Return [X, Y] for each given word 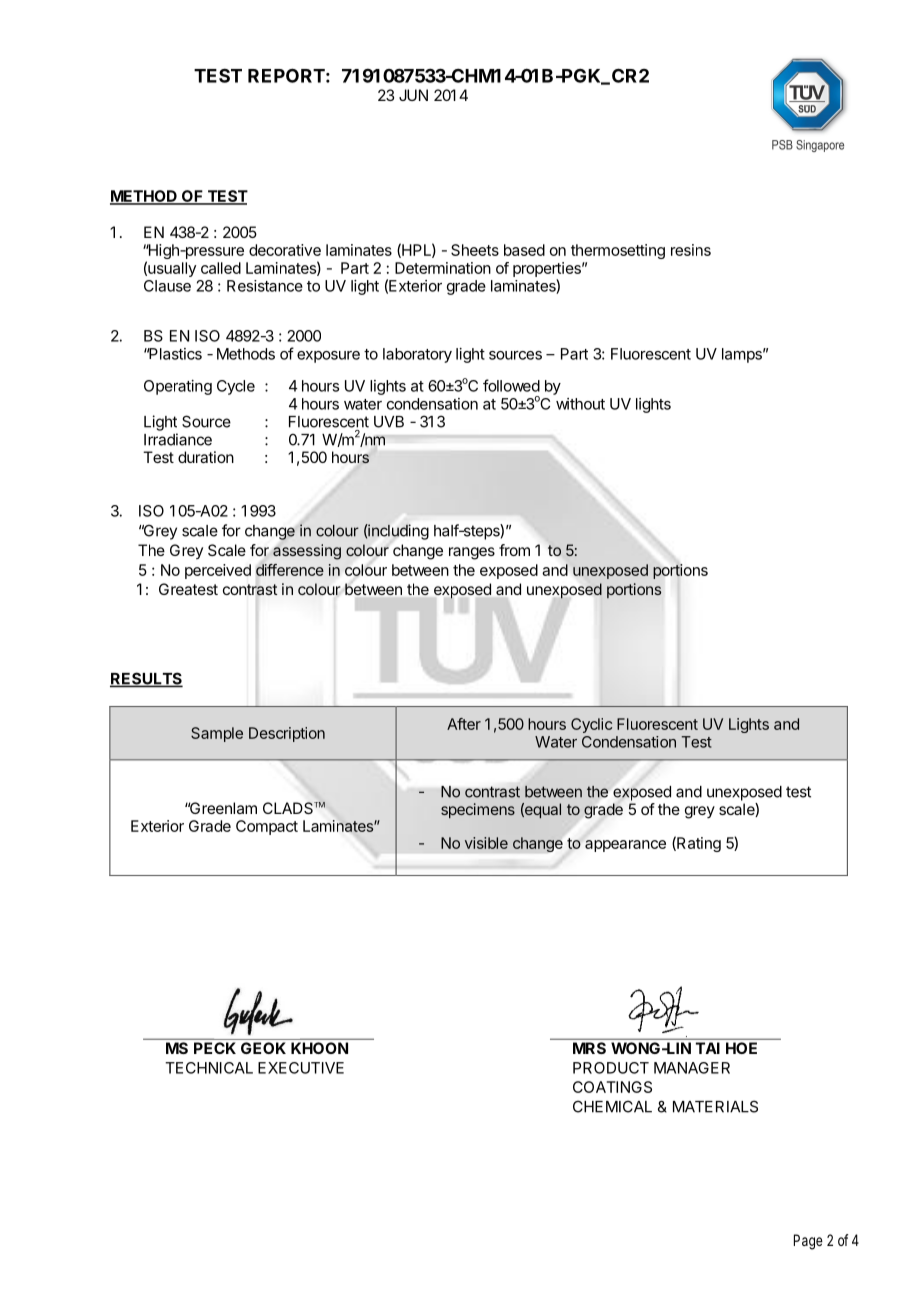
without [580, 404]
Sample [217, 734]
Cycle [236, 387]
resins [691, 250]
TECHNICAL [209, 1068]
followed [511, 385]
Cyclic [591, 725]
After [464, 724]
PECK [215, 1048]
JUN [413, 95]
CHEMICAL [612, 1106]
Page [808, 1242]
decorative [285, 250]
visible [486, 843]
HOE [741, 1048]
